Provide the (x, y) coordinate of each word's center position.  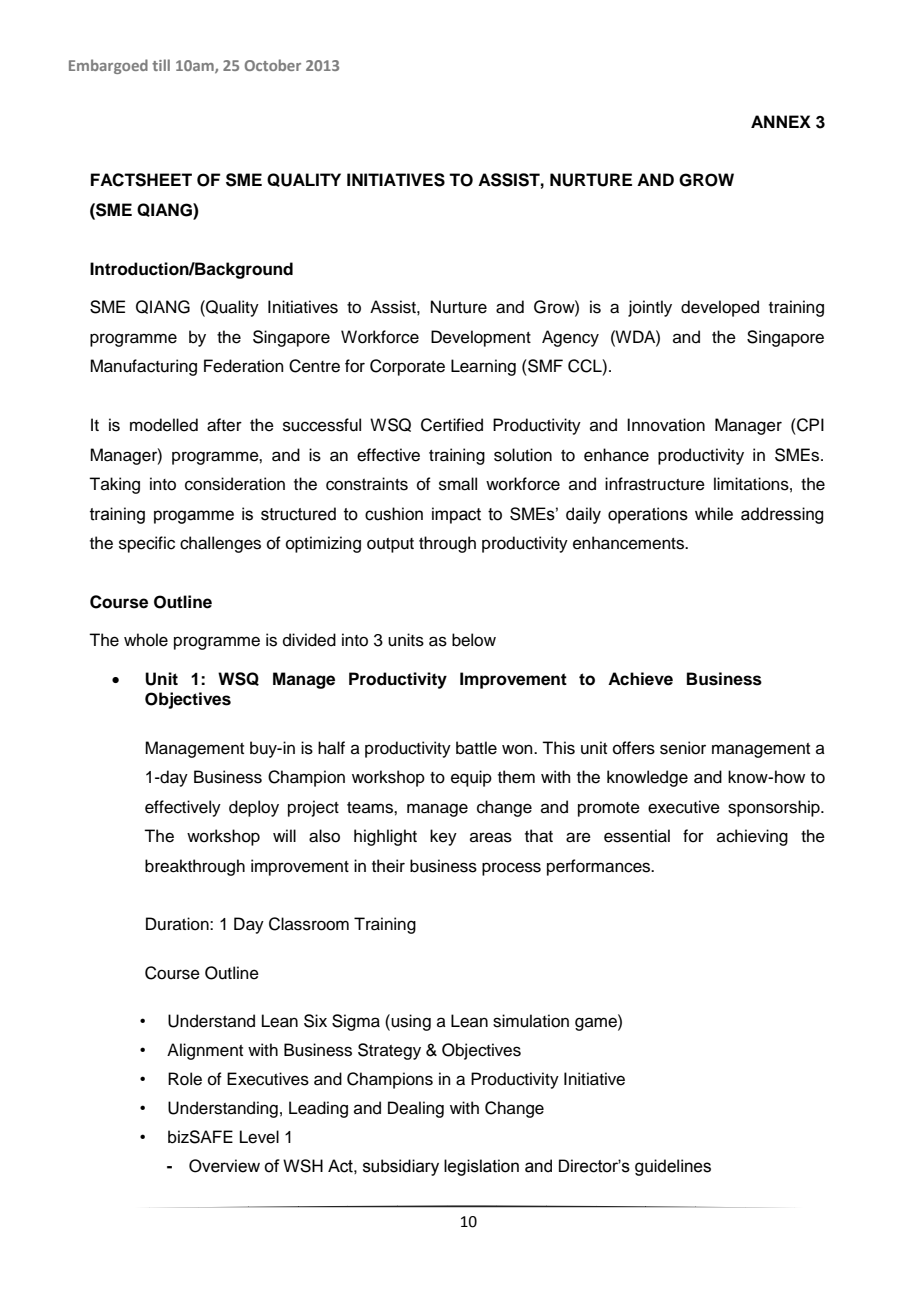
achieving (752, 837)
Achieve (640, 679)
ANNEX (781, 121)
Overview (224, 1166)
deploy (254, 808)
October (273, 65)
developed (720, 308)
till (161, 65)
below (474, 640)
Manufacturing (143, 367)
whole (146, 640)
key (443, 837)
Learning (483, 367)
